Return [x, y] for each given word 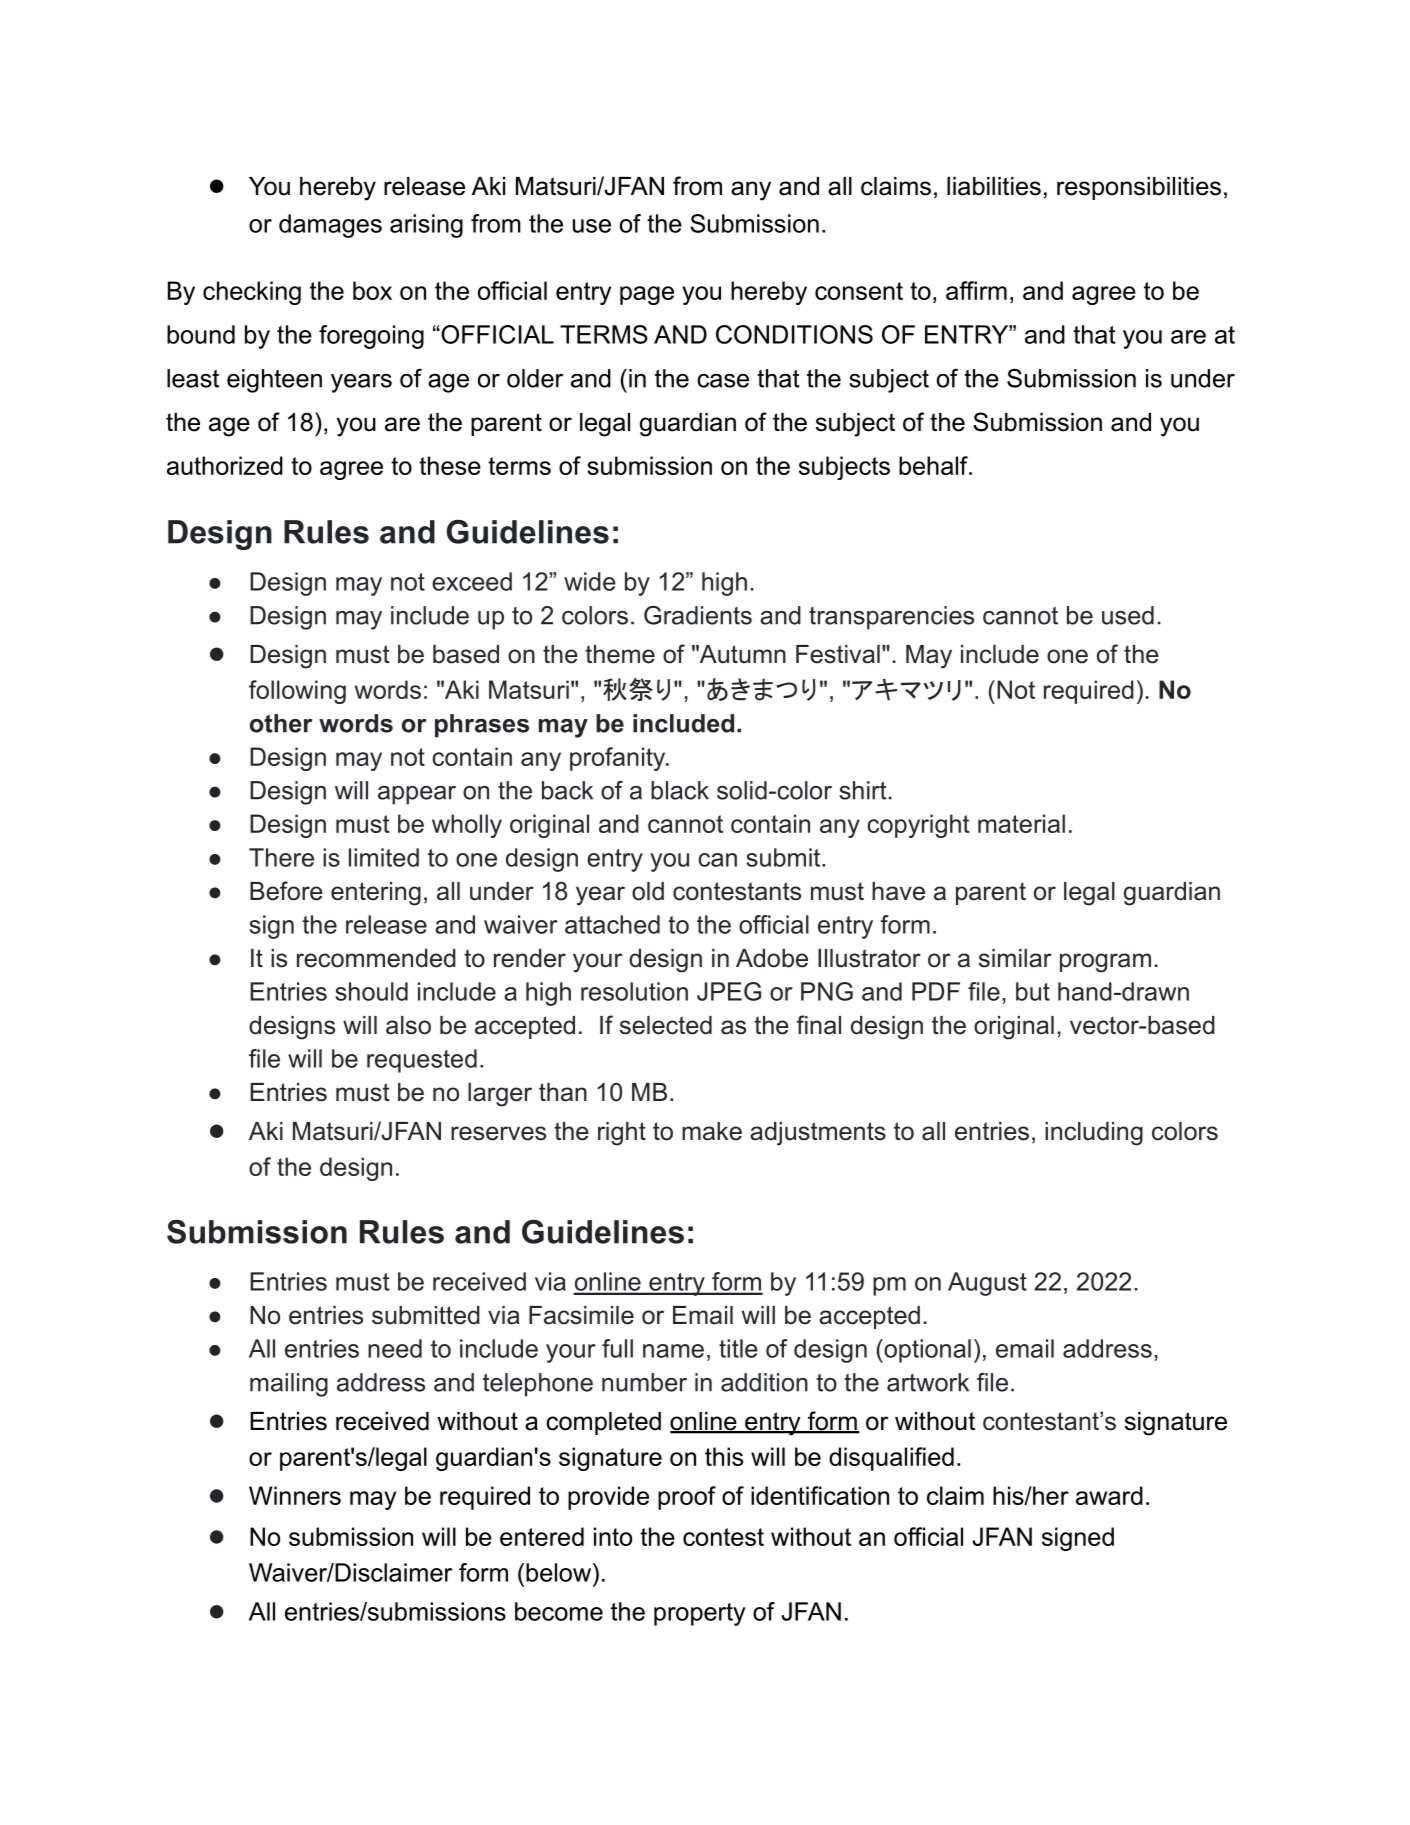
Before [286, 891]
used [1128, 615]
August [987, 1284]
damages [330, 226]
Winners [295, 1495]
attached [612, 924]
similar [1015, 958]
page [647, 295]
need [395, 1348]
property [700, 1614]
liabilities [994, 186]
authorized [225, 465]
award [1109, 1495]
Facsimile [581, 1315]
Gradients [698, 615]
